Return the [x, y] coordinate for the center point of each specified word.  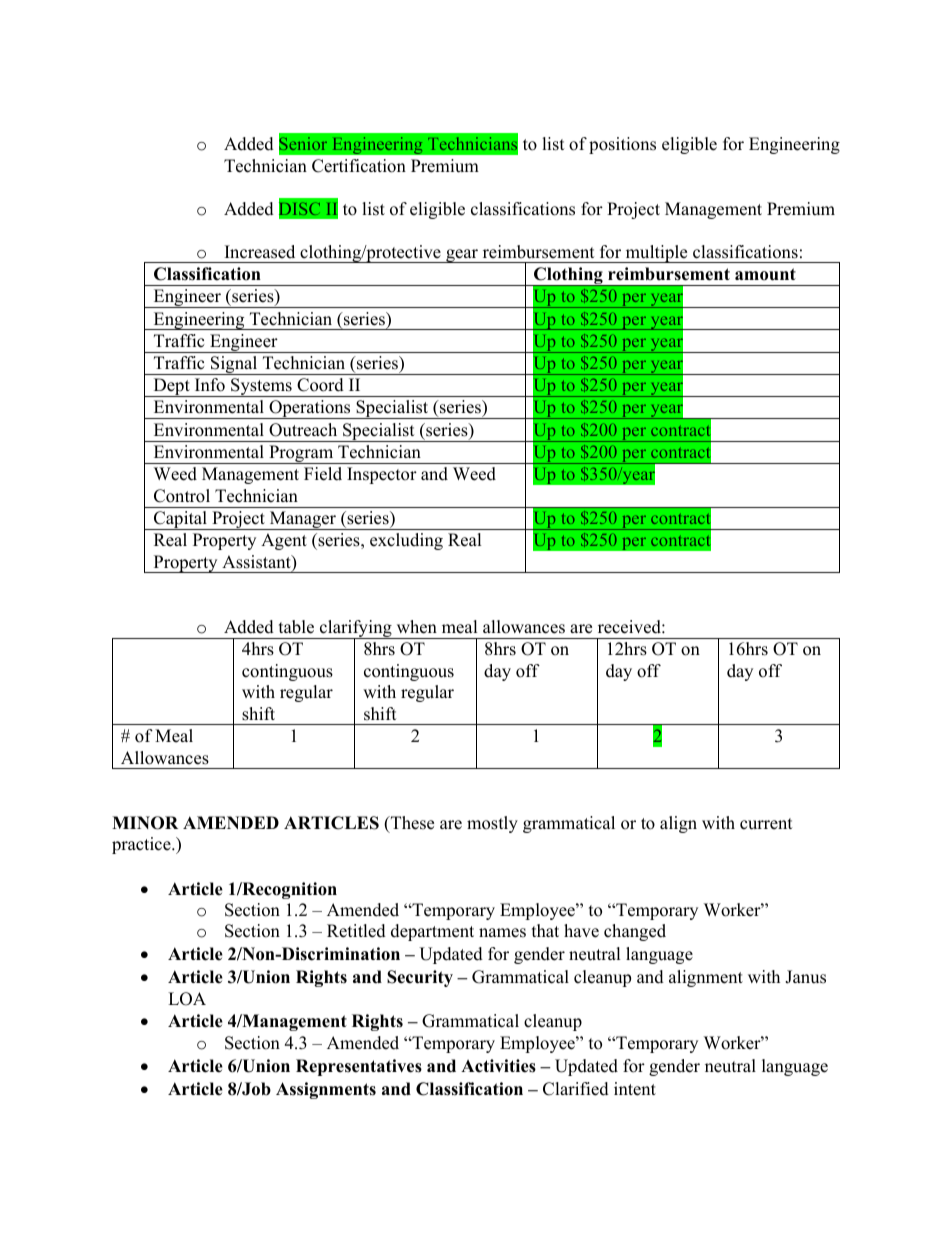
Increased [260, 252]
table [296, 627]
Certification [359, 166]
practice [142, 845]
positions [622, 145]
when [417, 627]
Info [210, 385]
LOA [187, 999]
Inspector [382, 475]
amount [765, 274]
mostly [492, 824]
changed [635, 932]
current [766, 824]
